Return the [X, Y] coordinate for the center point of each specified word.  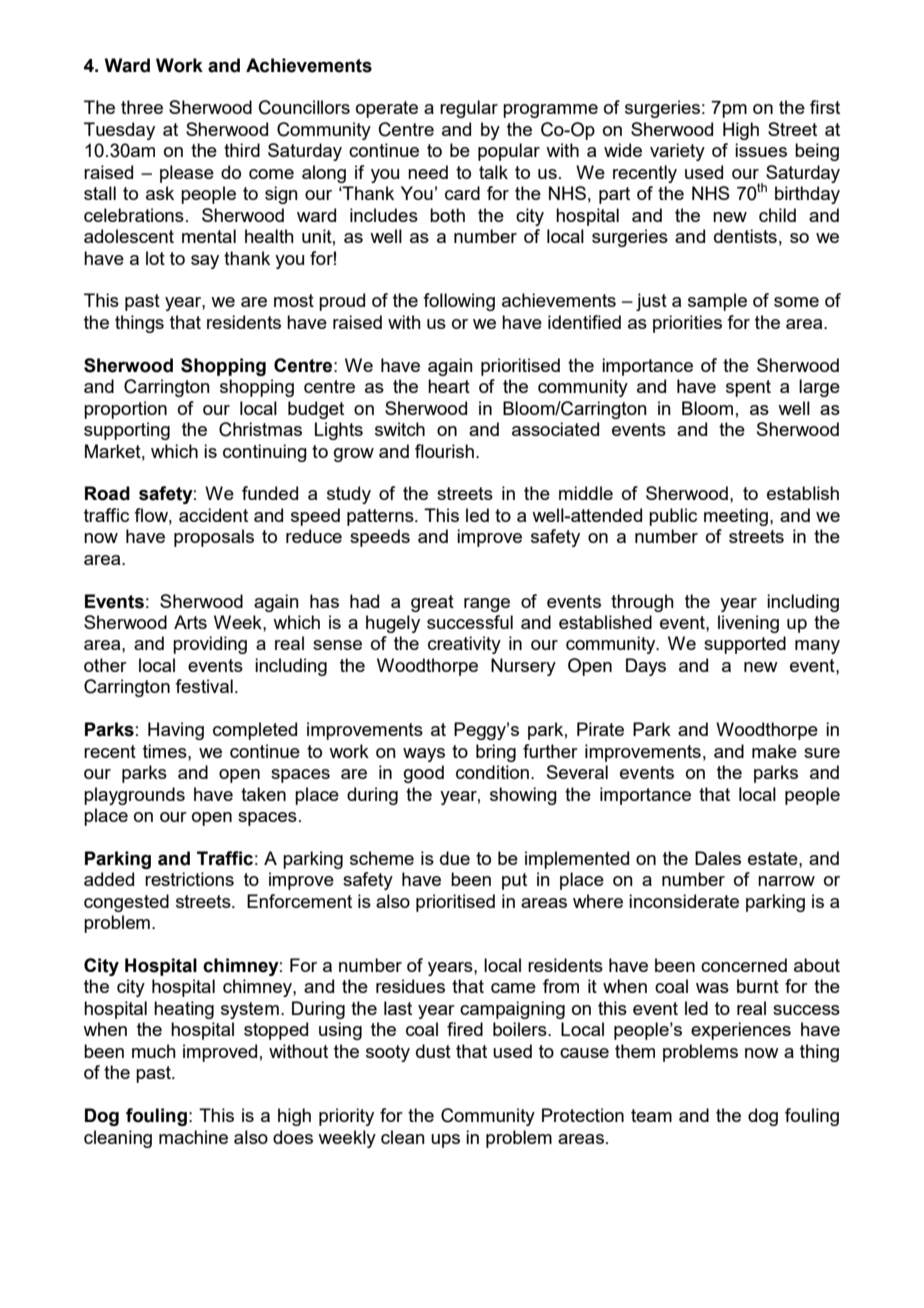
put [514, 881]
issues [761, 150]
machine [193, 1137]
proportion [125, 410]
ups [445, 1141]
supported [745, 645]
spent [748, 388]
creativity [464, 645]
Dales [718, 858]
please [187, 174]
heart [449, 386]
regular [469, 109]
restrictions [189, 879]
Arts [190, 622]
